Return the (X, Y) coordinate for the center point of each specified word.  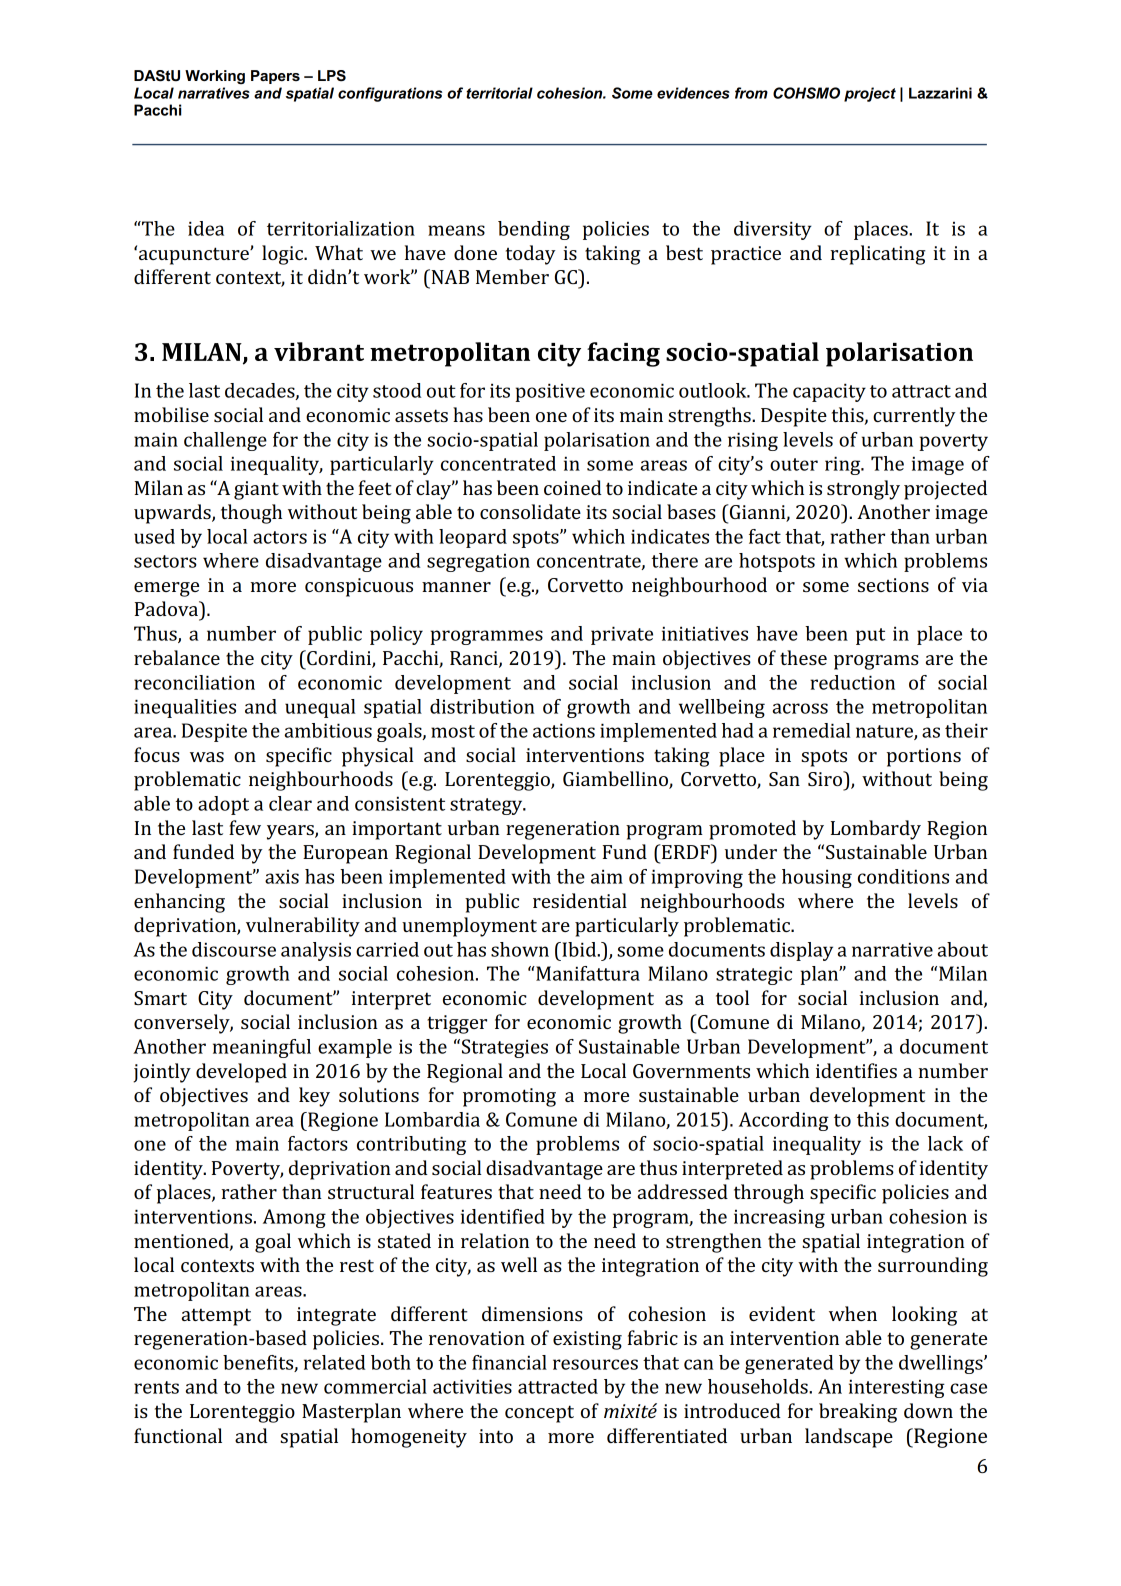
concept (539, 1414)
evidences (693, 93)
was (207, 757)
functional (178, 1435)
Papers (275, 77)
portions (924, 757)
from (751, 93)
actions (564, 730)
